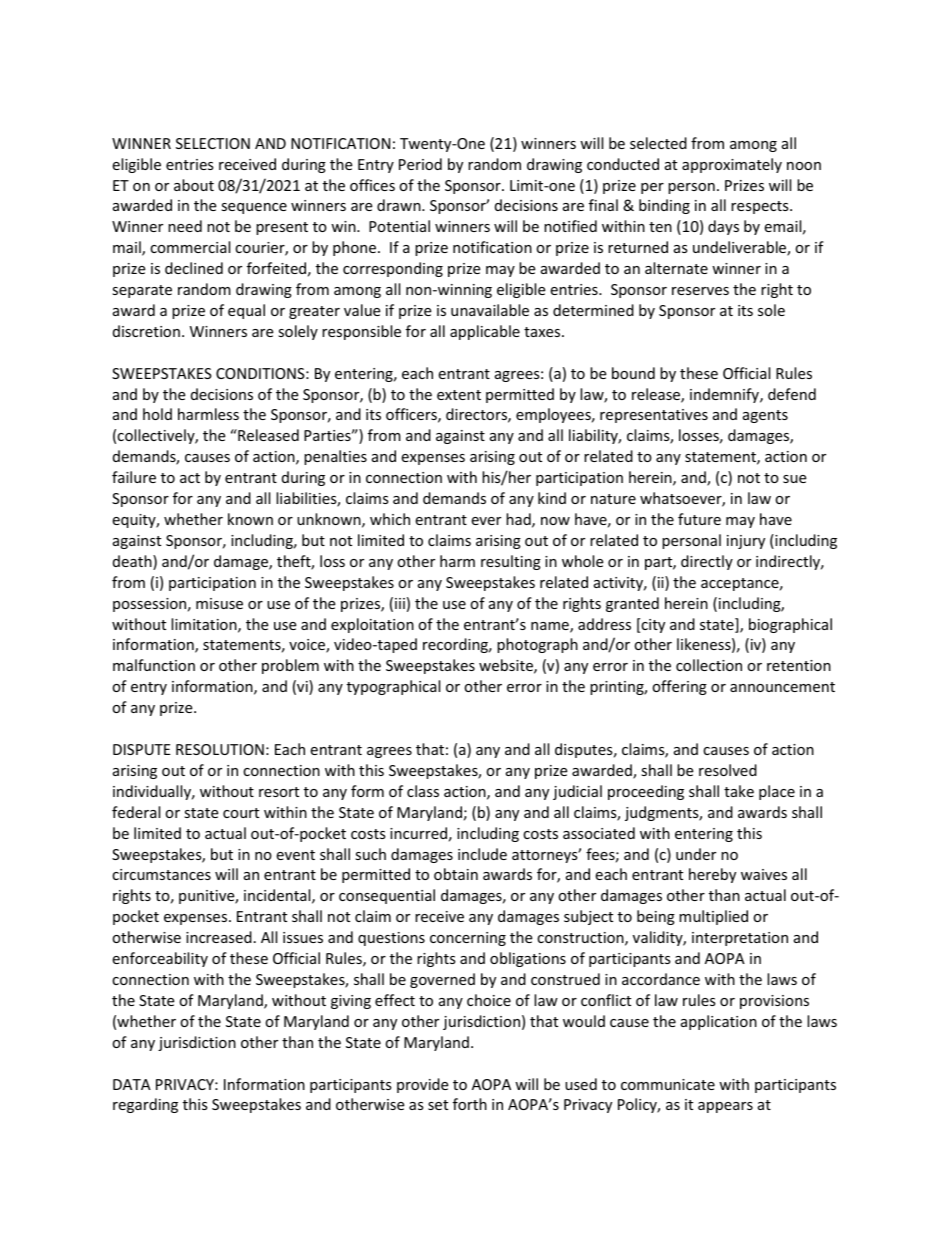 The width and height of the screenshot is (952, 1233). I want to click on collection, so click(709, 665).
